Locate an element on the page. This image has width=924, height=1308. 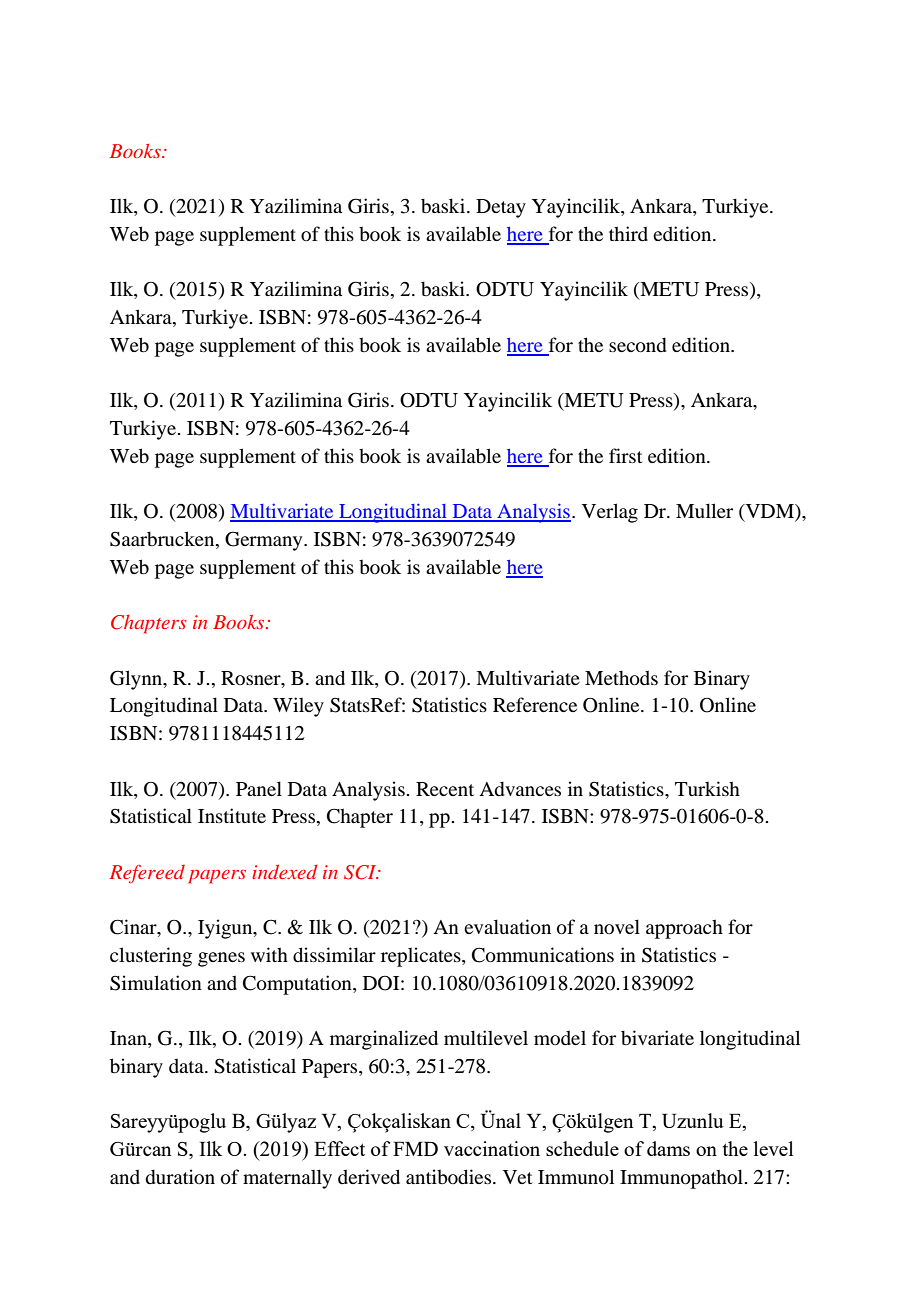
FMD is located at coordinates (415, 1149).
